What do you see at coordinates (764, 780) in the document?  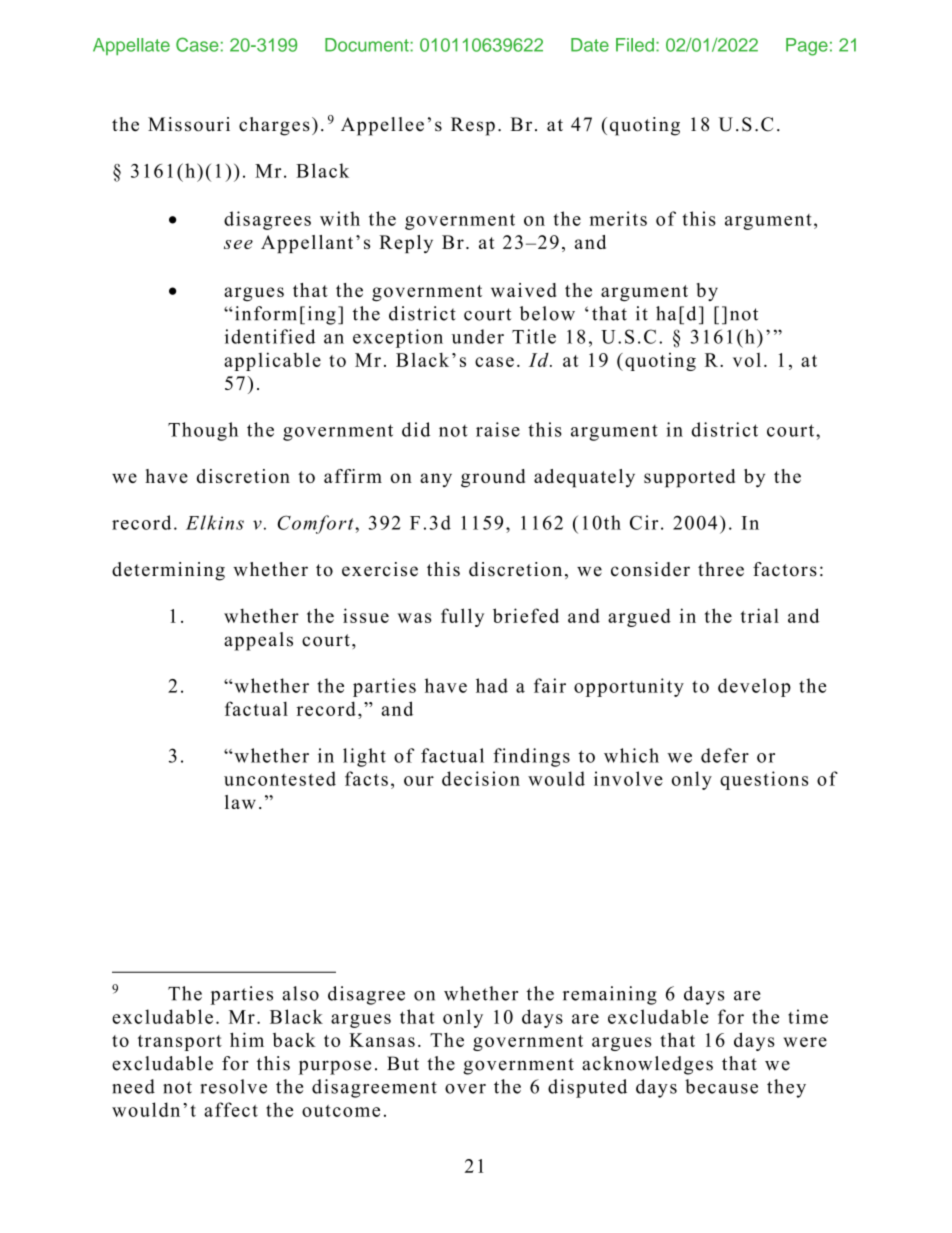 I see `questions` at bounding box center [764, 780].
